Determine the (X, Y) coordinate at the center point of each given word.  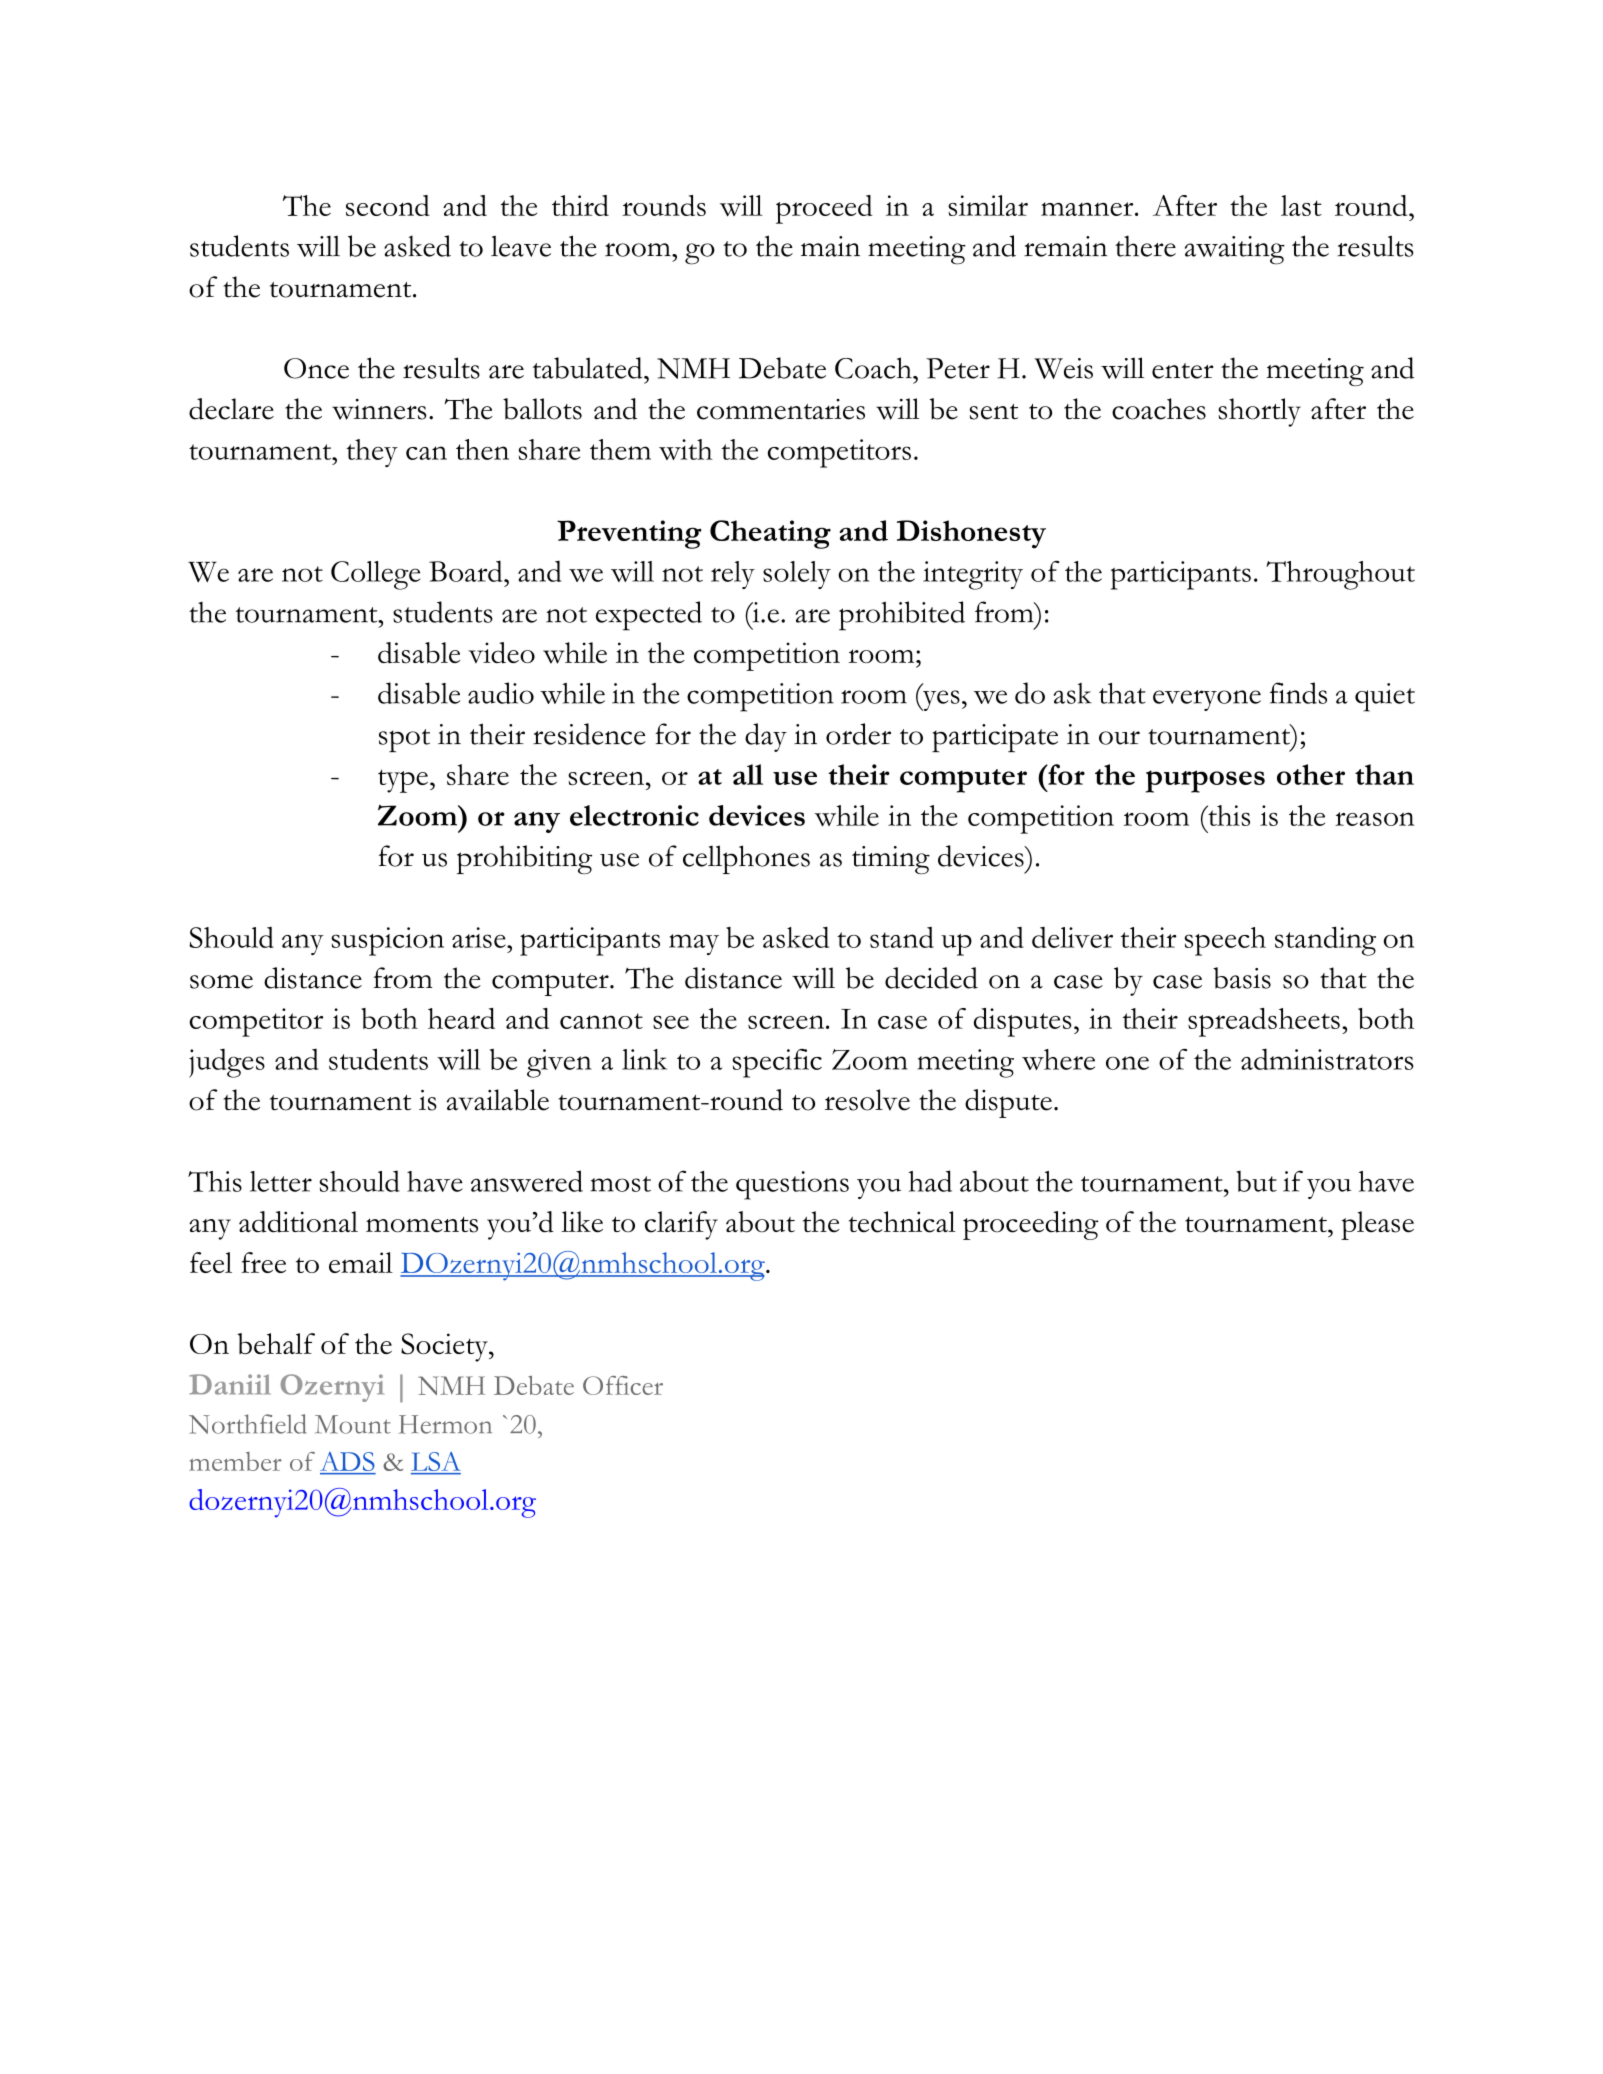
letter (281, 1181)
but (1256, 1181)
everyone (1207, 700)
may (694, 944)
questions (792, 1185)
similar (988, 205)
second (388, 205)
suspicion (387, 941)
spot (404, 740)
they (372, 453)
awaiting (1235, 250)
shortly (1259, 412)
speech (1225, 941)
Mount (353, 1424)
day (766, 737)
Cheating (770, 534)
